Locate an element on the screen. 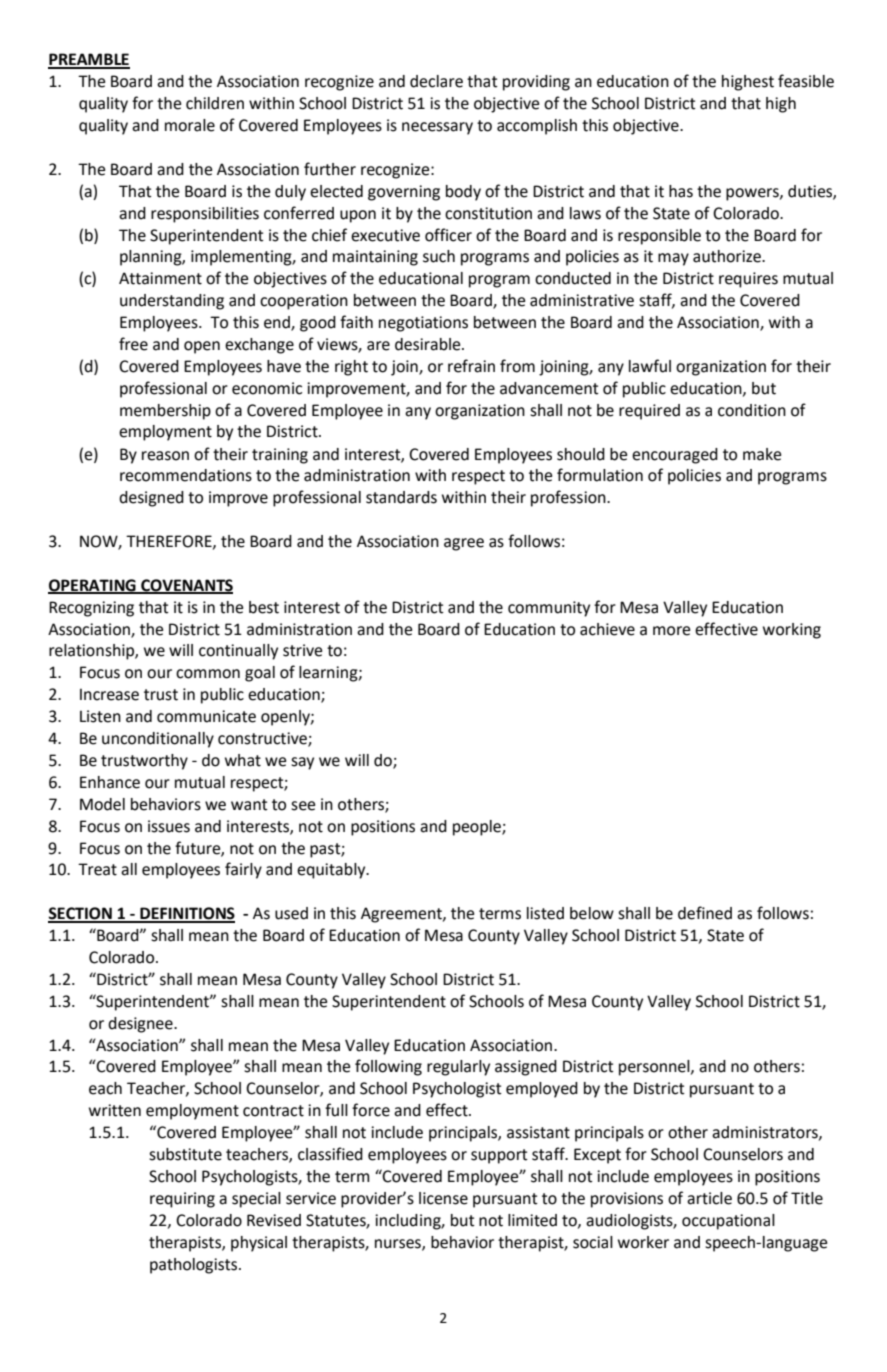  declare is located at coordinates (436, 81).
